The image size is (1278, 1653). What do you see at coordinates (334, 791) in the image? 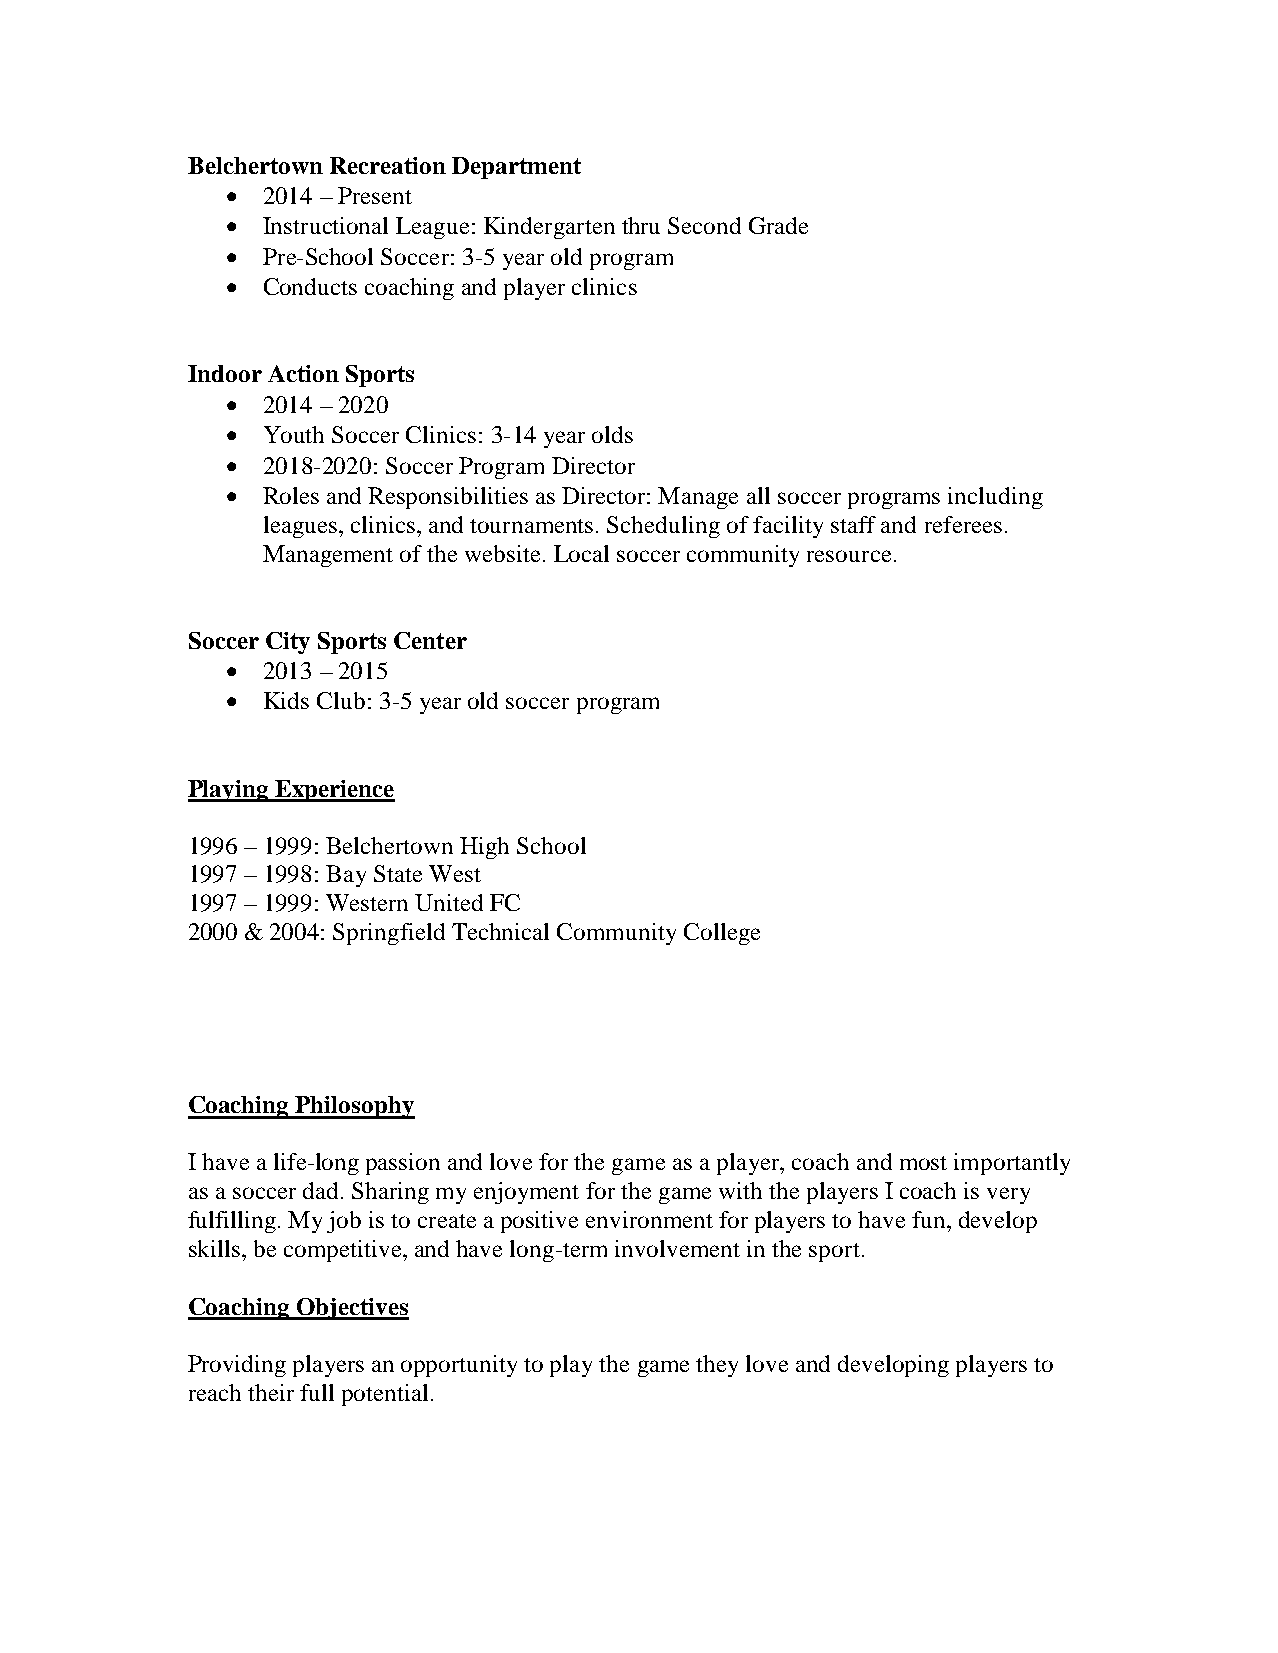
I see `Experience` at bounding box center [334, 791].
